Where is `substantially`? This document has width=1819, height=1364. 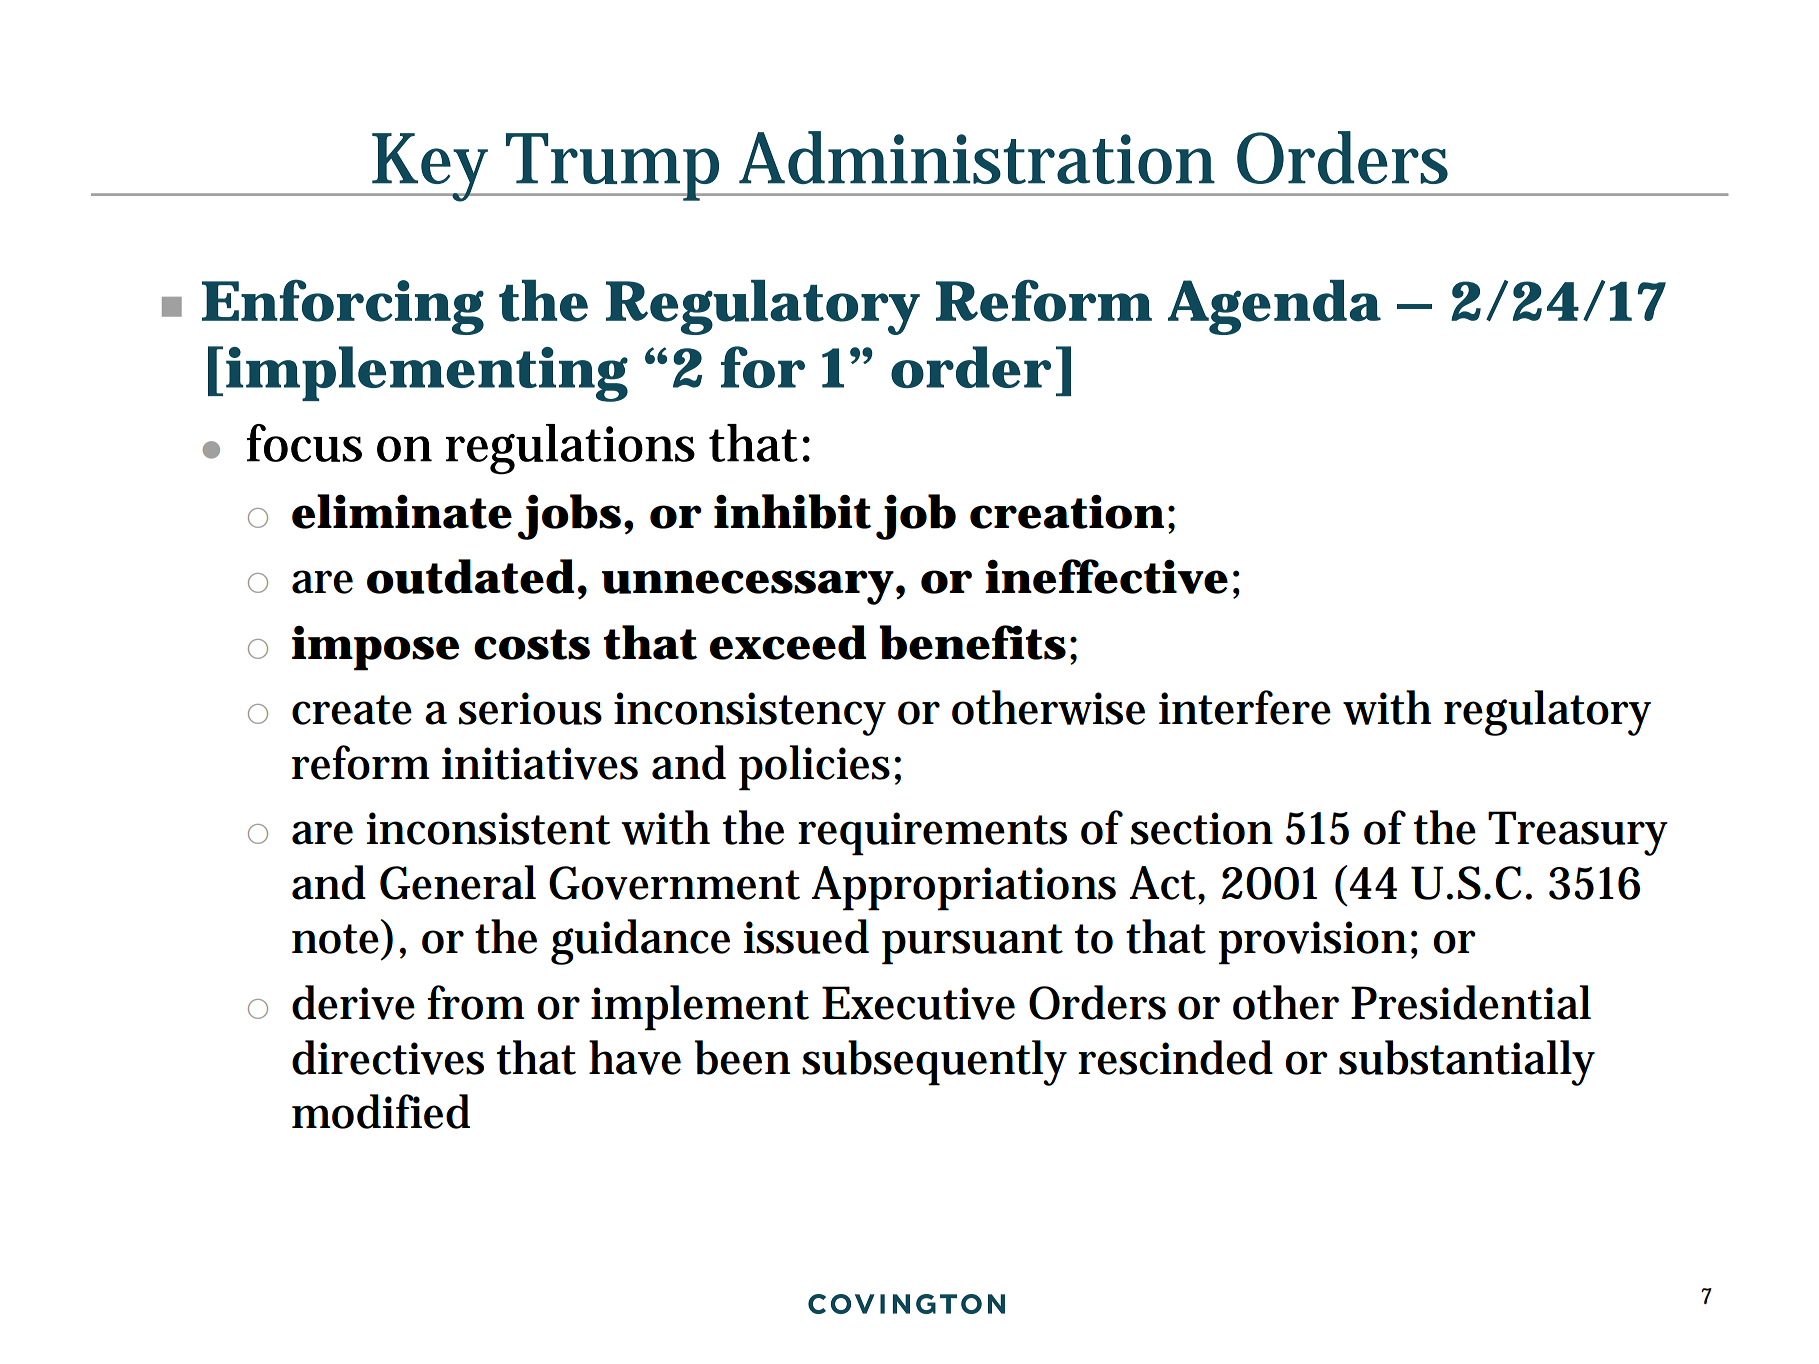
substantially is located at coordinates (1467, 1063).
